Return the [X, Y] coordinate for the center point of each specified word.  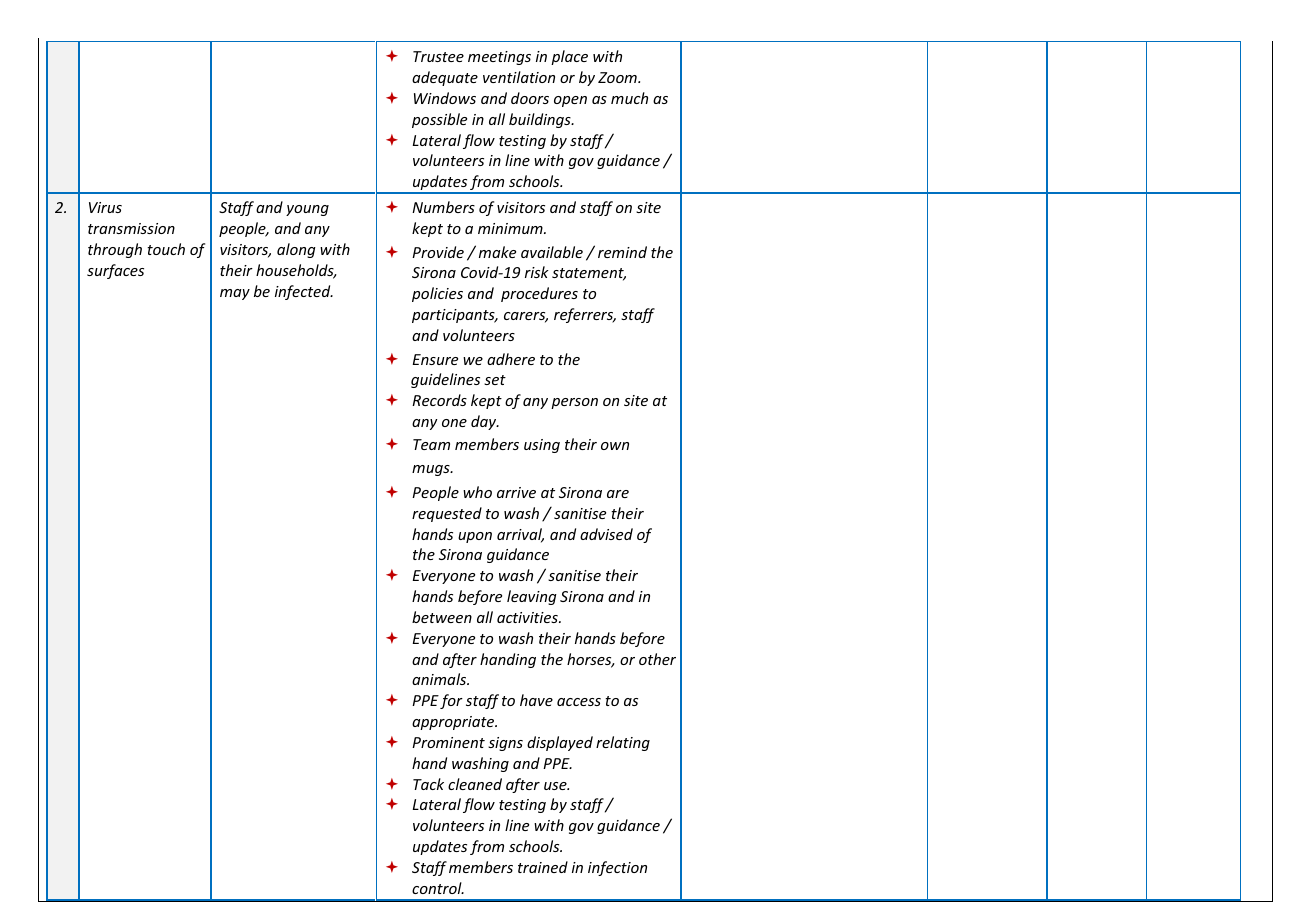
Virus [105, 207]
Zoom [618, 77]
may [235, 294]
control [438, 888]
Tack [428, 784]
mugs [432, 470]
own [615, 446]
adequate [445, 78]
